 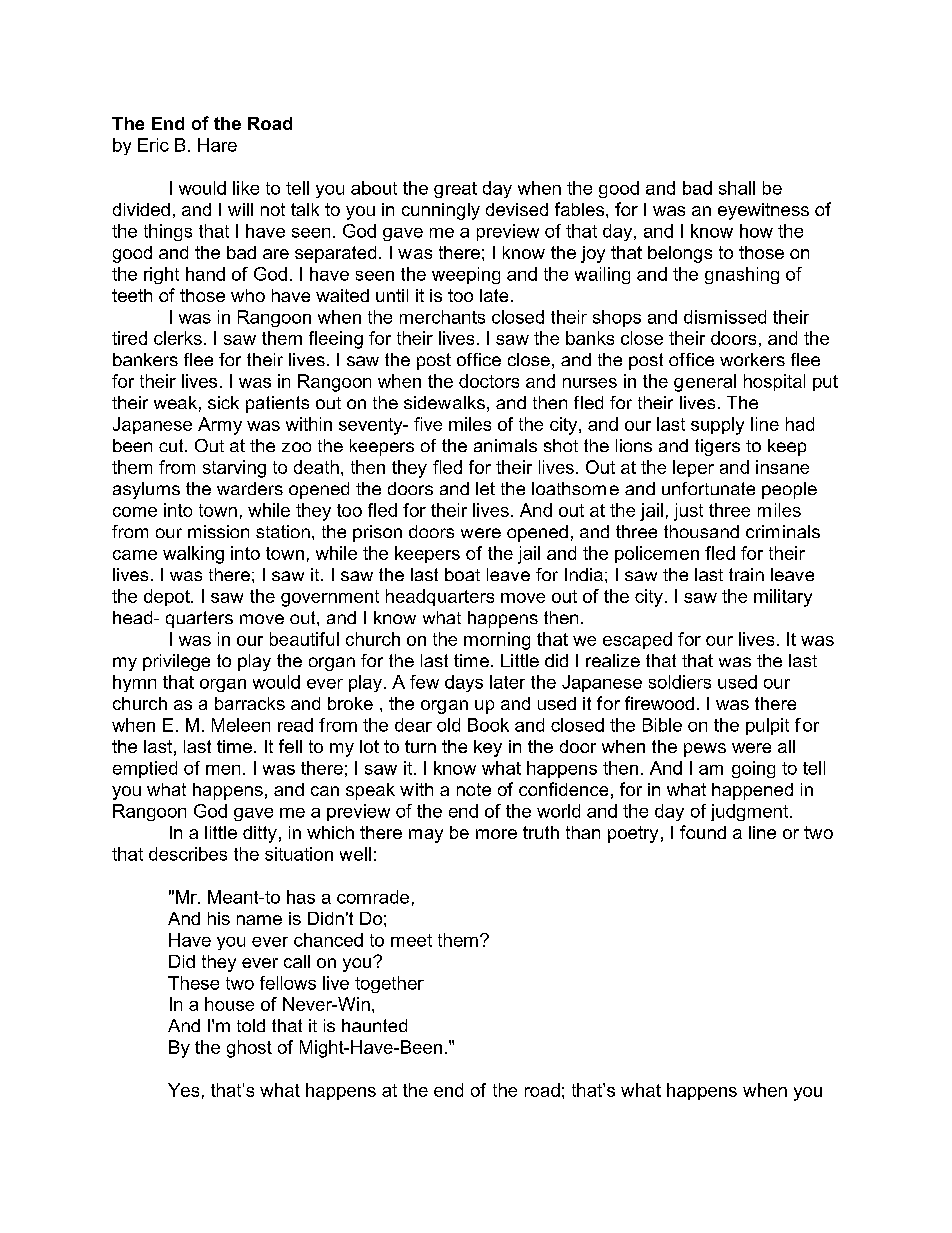 What do you see at coordinates (488, 725) in the screenshot?
I see `Book` at bounding box center [488, 725].
